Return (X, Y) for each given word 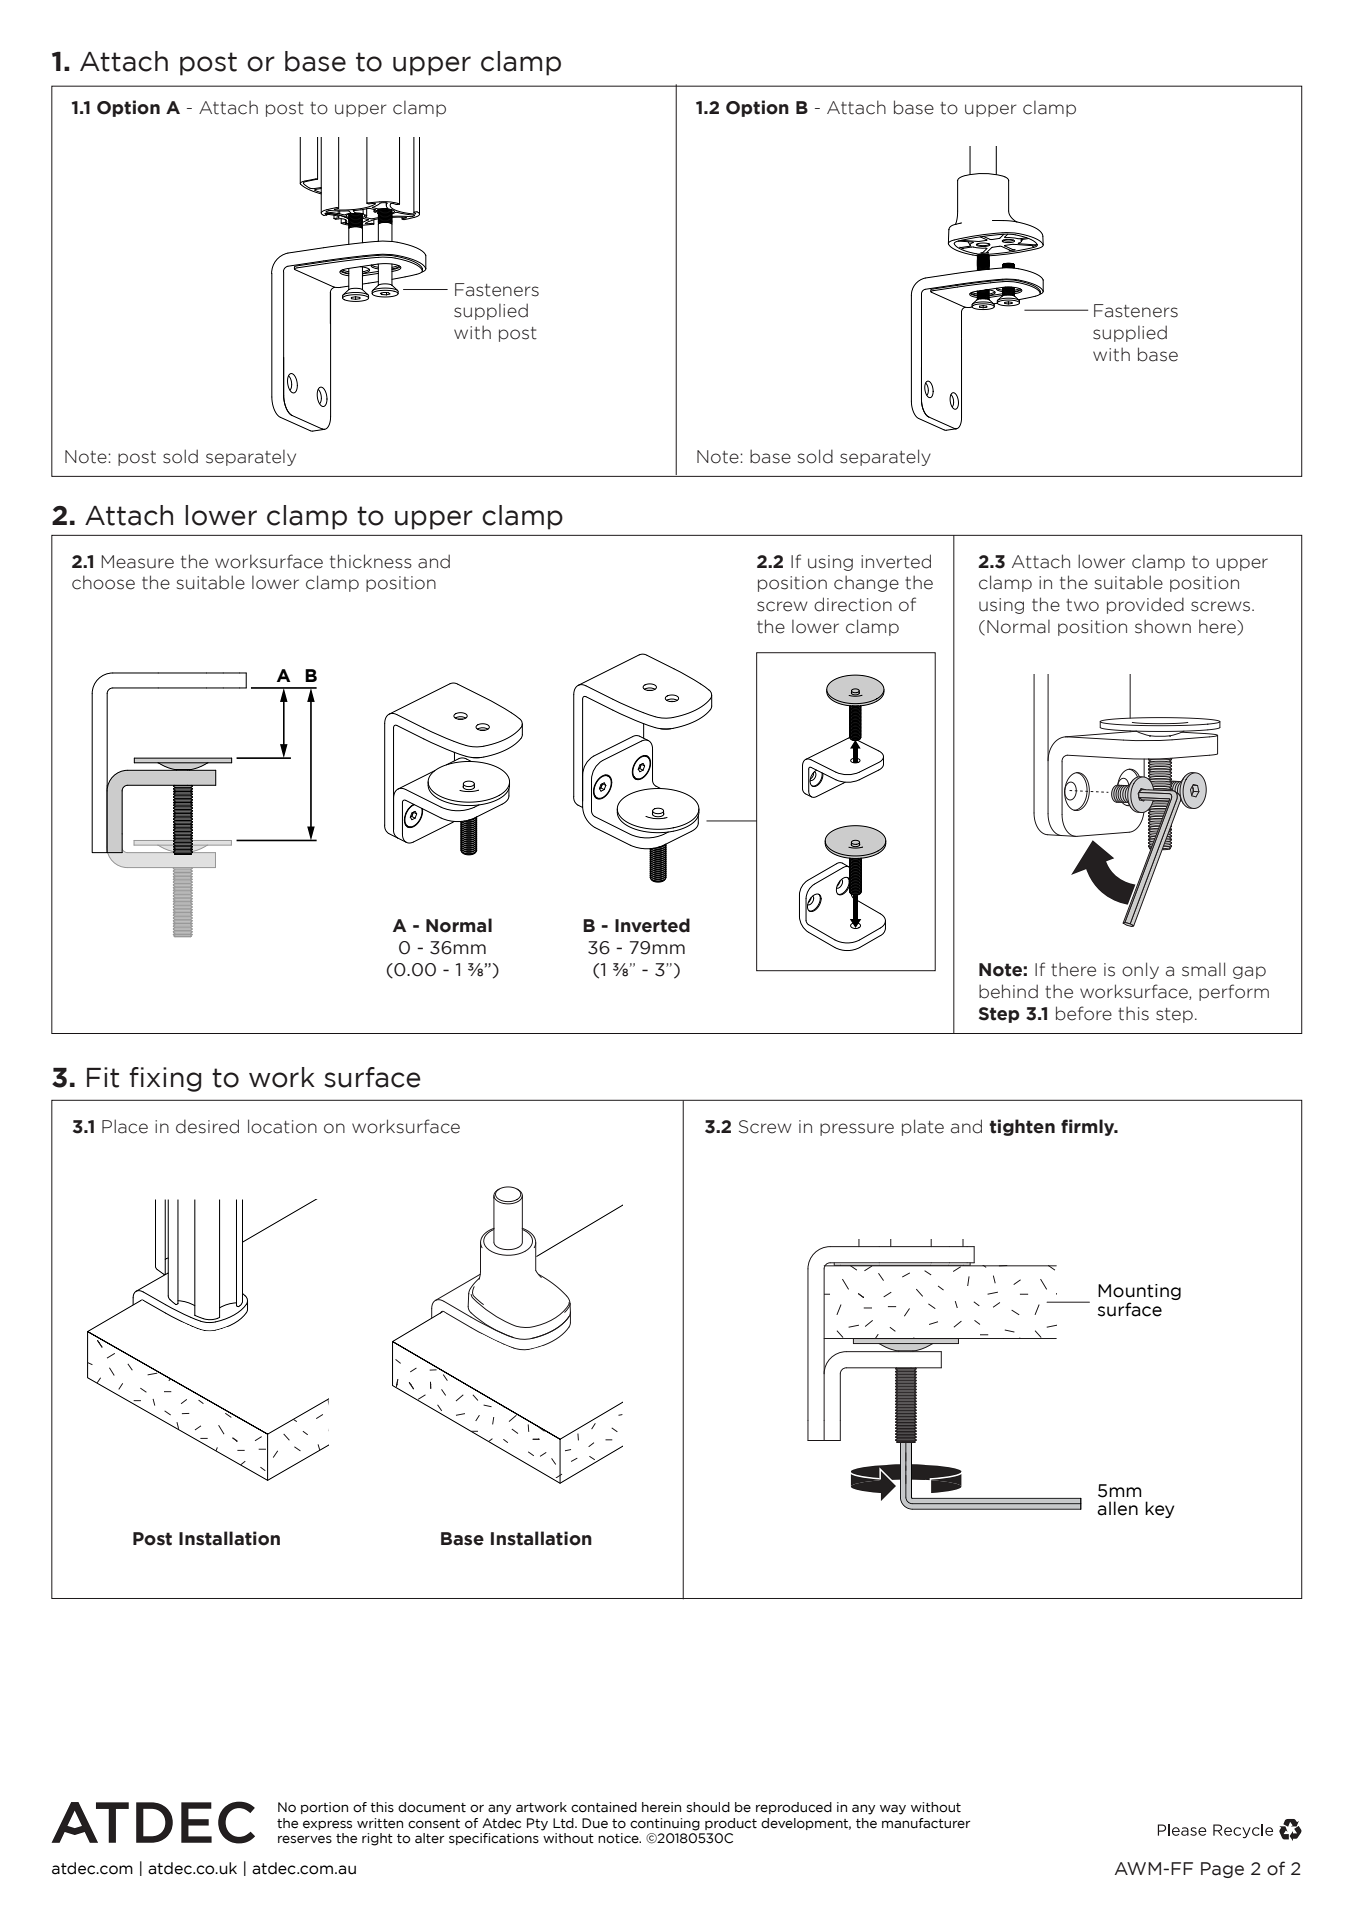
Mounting (1139, 1293)
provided (1145, 605)
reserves (305, 1839)
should (708, 1807)
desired (207, 1126)
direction (853, 604)
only (1140, 970)
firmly (1089, 1127)
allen (1117, 1508)
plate (923, 1127)
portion (324, 1808)
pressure (857, 1129)
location (282, 1126)
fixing (165, 1079)
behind (1008, 991)
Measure (137, 562)
